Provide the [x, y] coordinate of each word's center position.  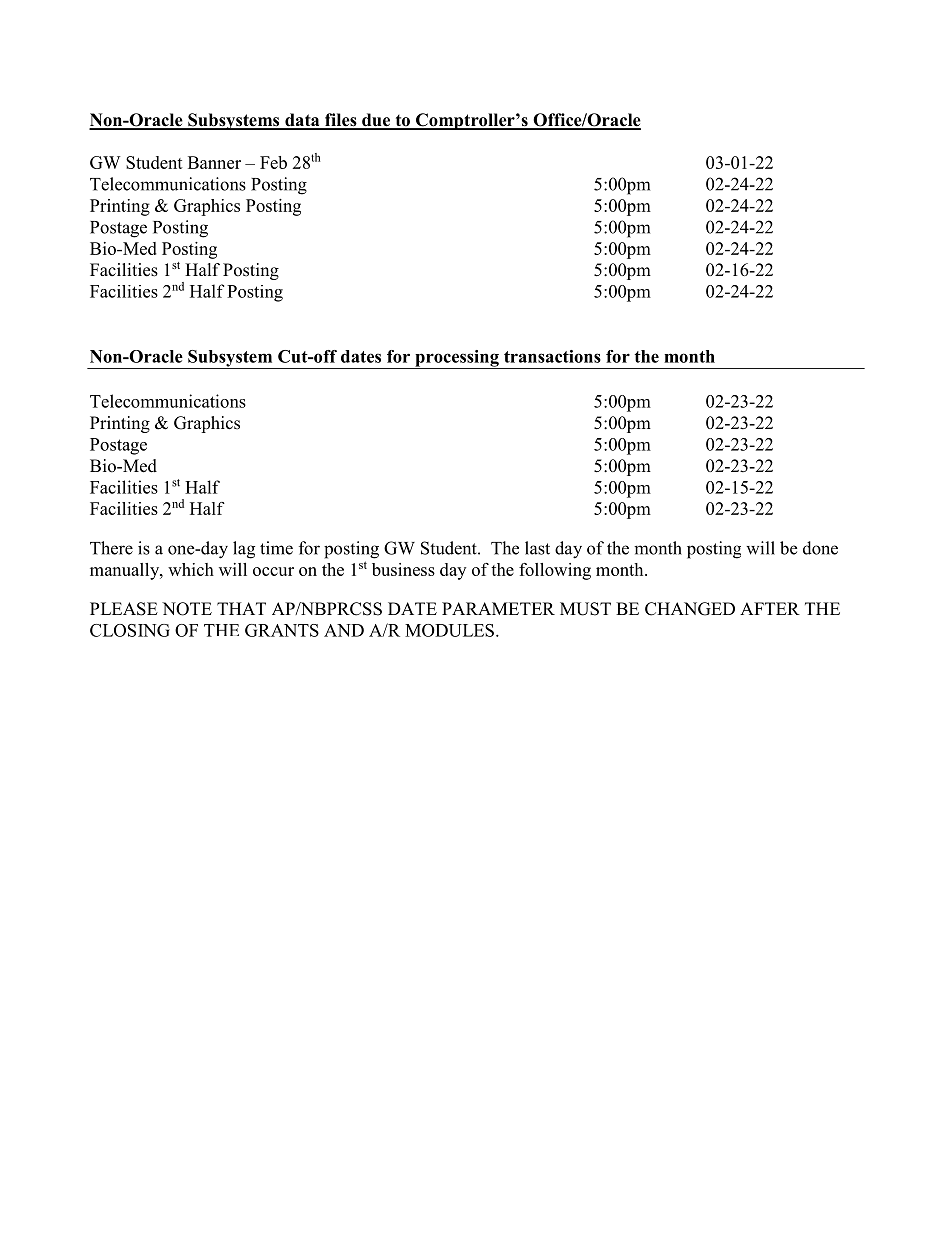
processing [457, 359]
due [376, 121]
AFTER [770, 608]
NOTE [187, 609]
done [820, 548]
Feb [273, 162]
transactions [552, 356]
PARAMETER [498, 608]
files [341, 121]
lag [244, 550]
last [537, 548]
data [302, 121]
